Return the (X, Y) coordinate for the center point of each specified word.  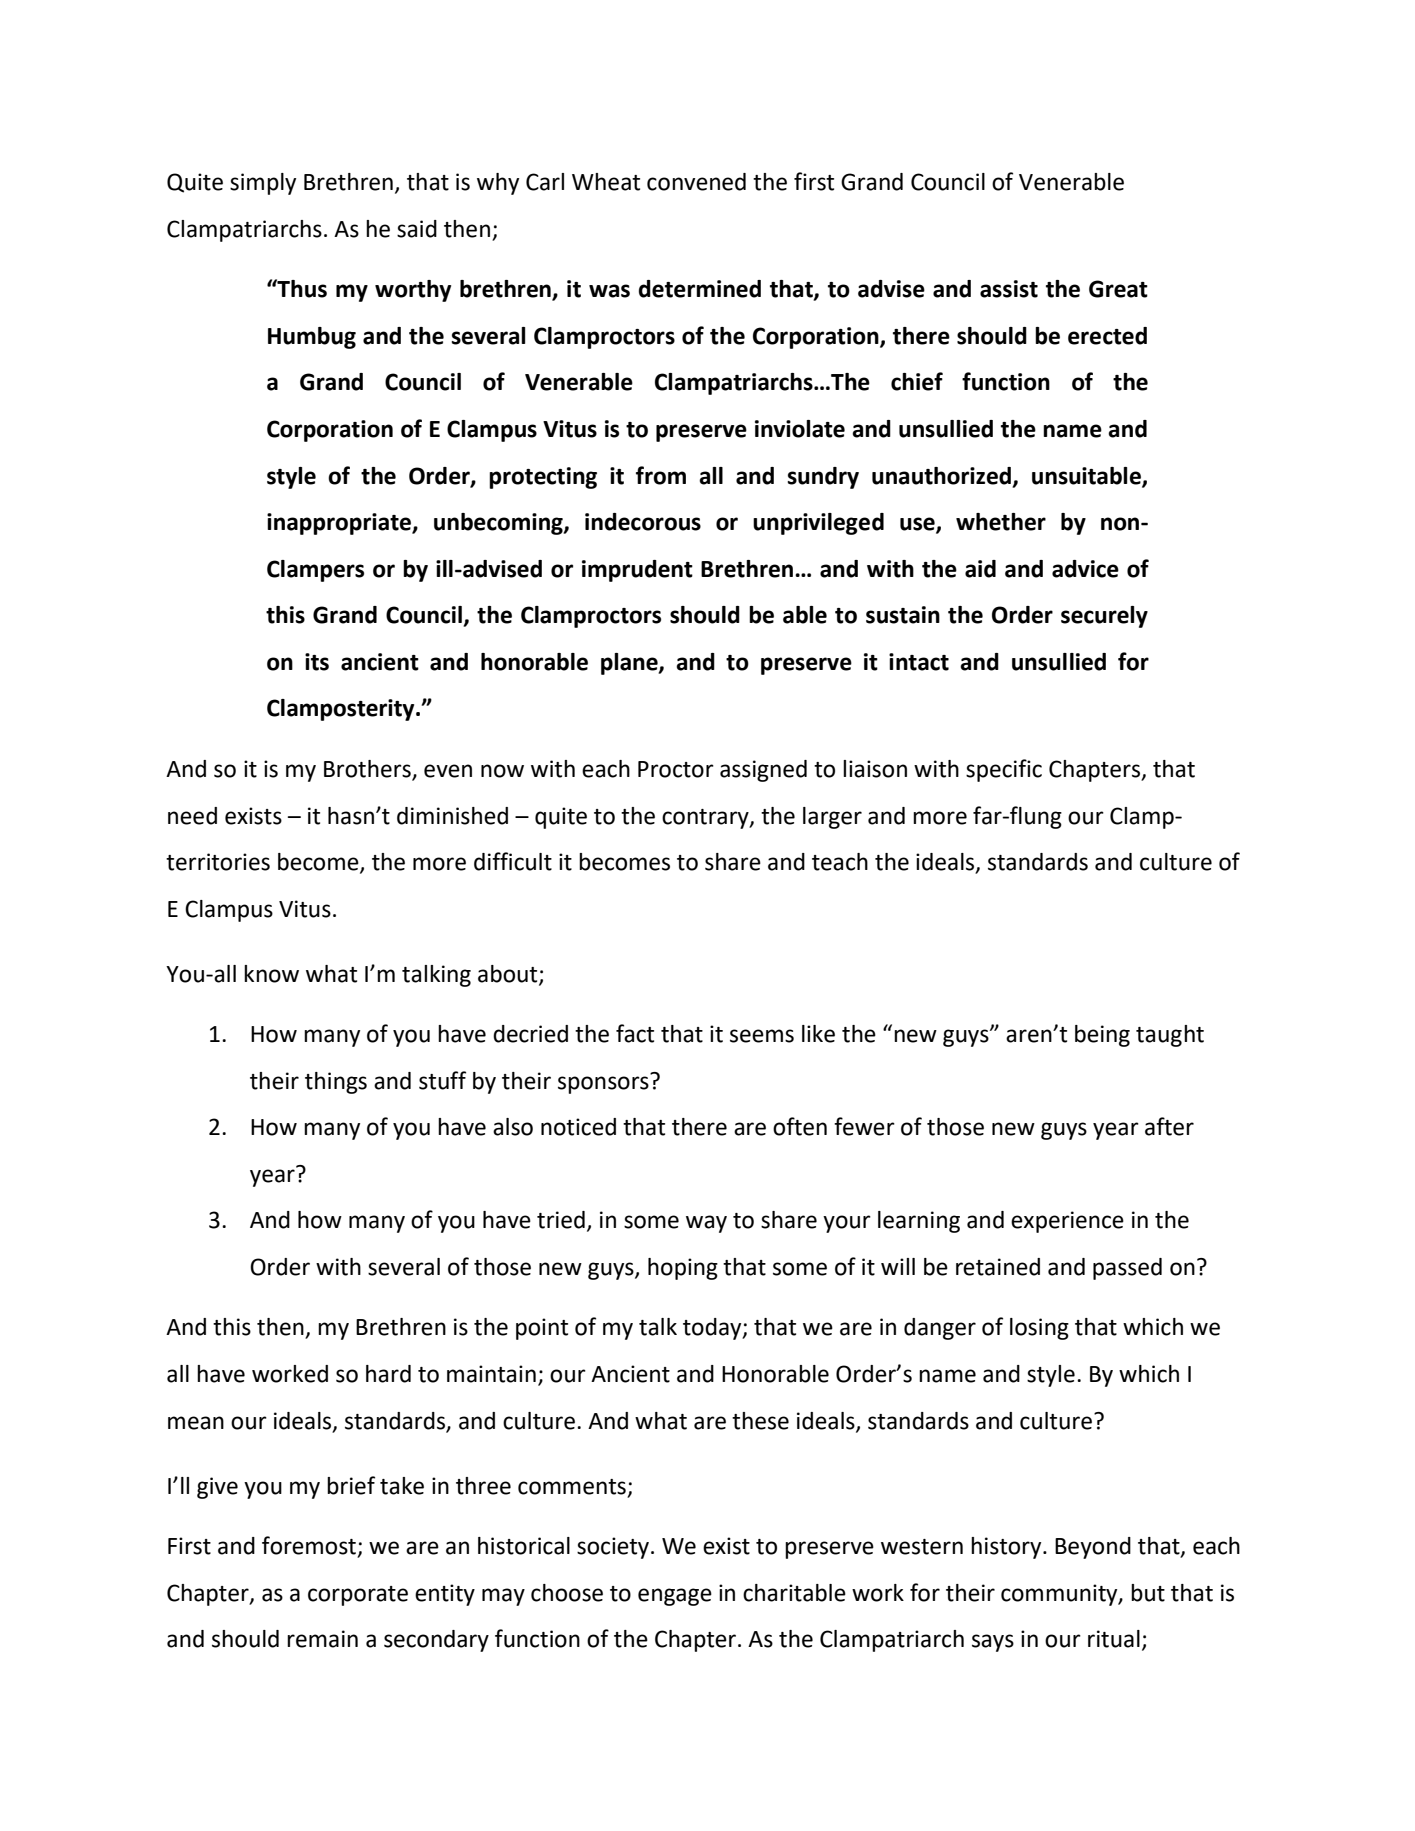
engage (675, 1597)
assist (1009, 289)
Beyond (1093, 1548)
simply (263, 184)
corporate (358, 1596)
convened (696, 182)
